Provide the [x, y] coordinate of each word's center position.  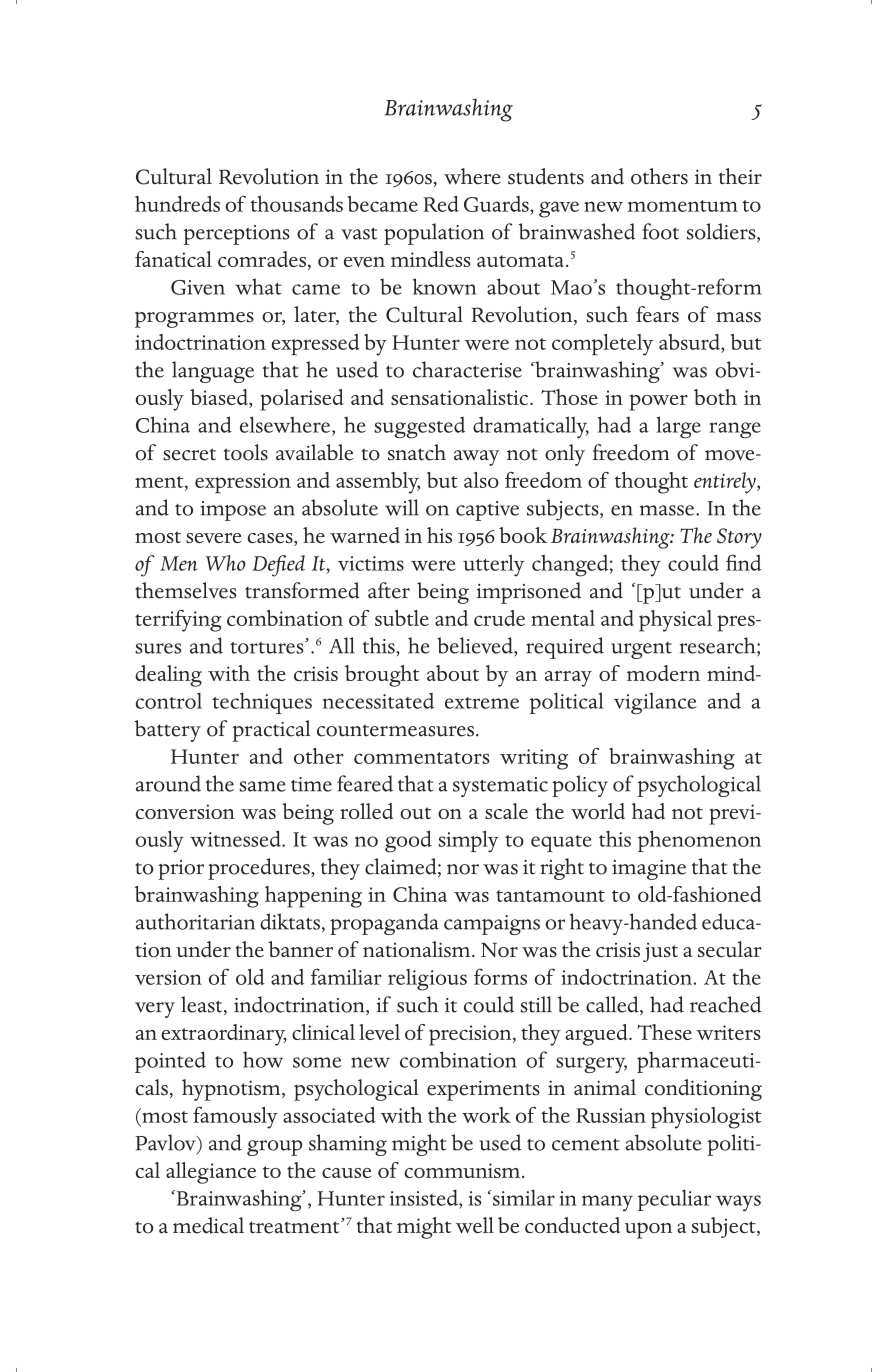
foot [660, 231]
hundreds [177, 204]
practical [272, 731]
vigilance [655, 704]
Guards [497, 204]
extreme [482, 703]
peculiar [674, 1200]
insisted [425, 1197]
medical [208, 1225]
